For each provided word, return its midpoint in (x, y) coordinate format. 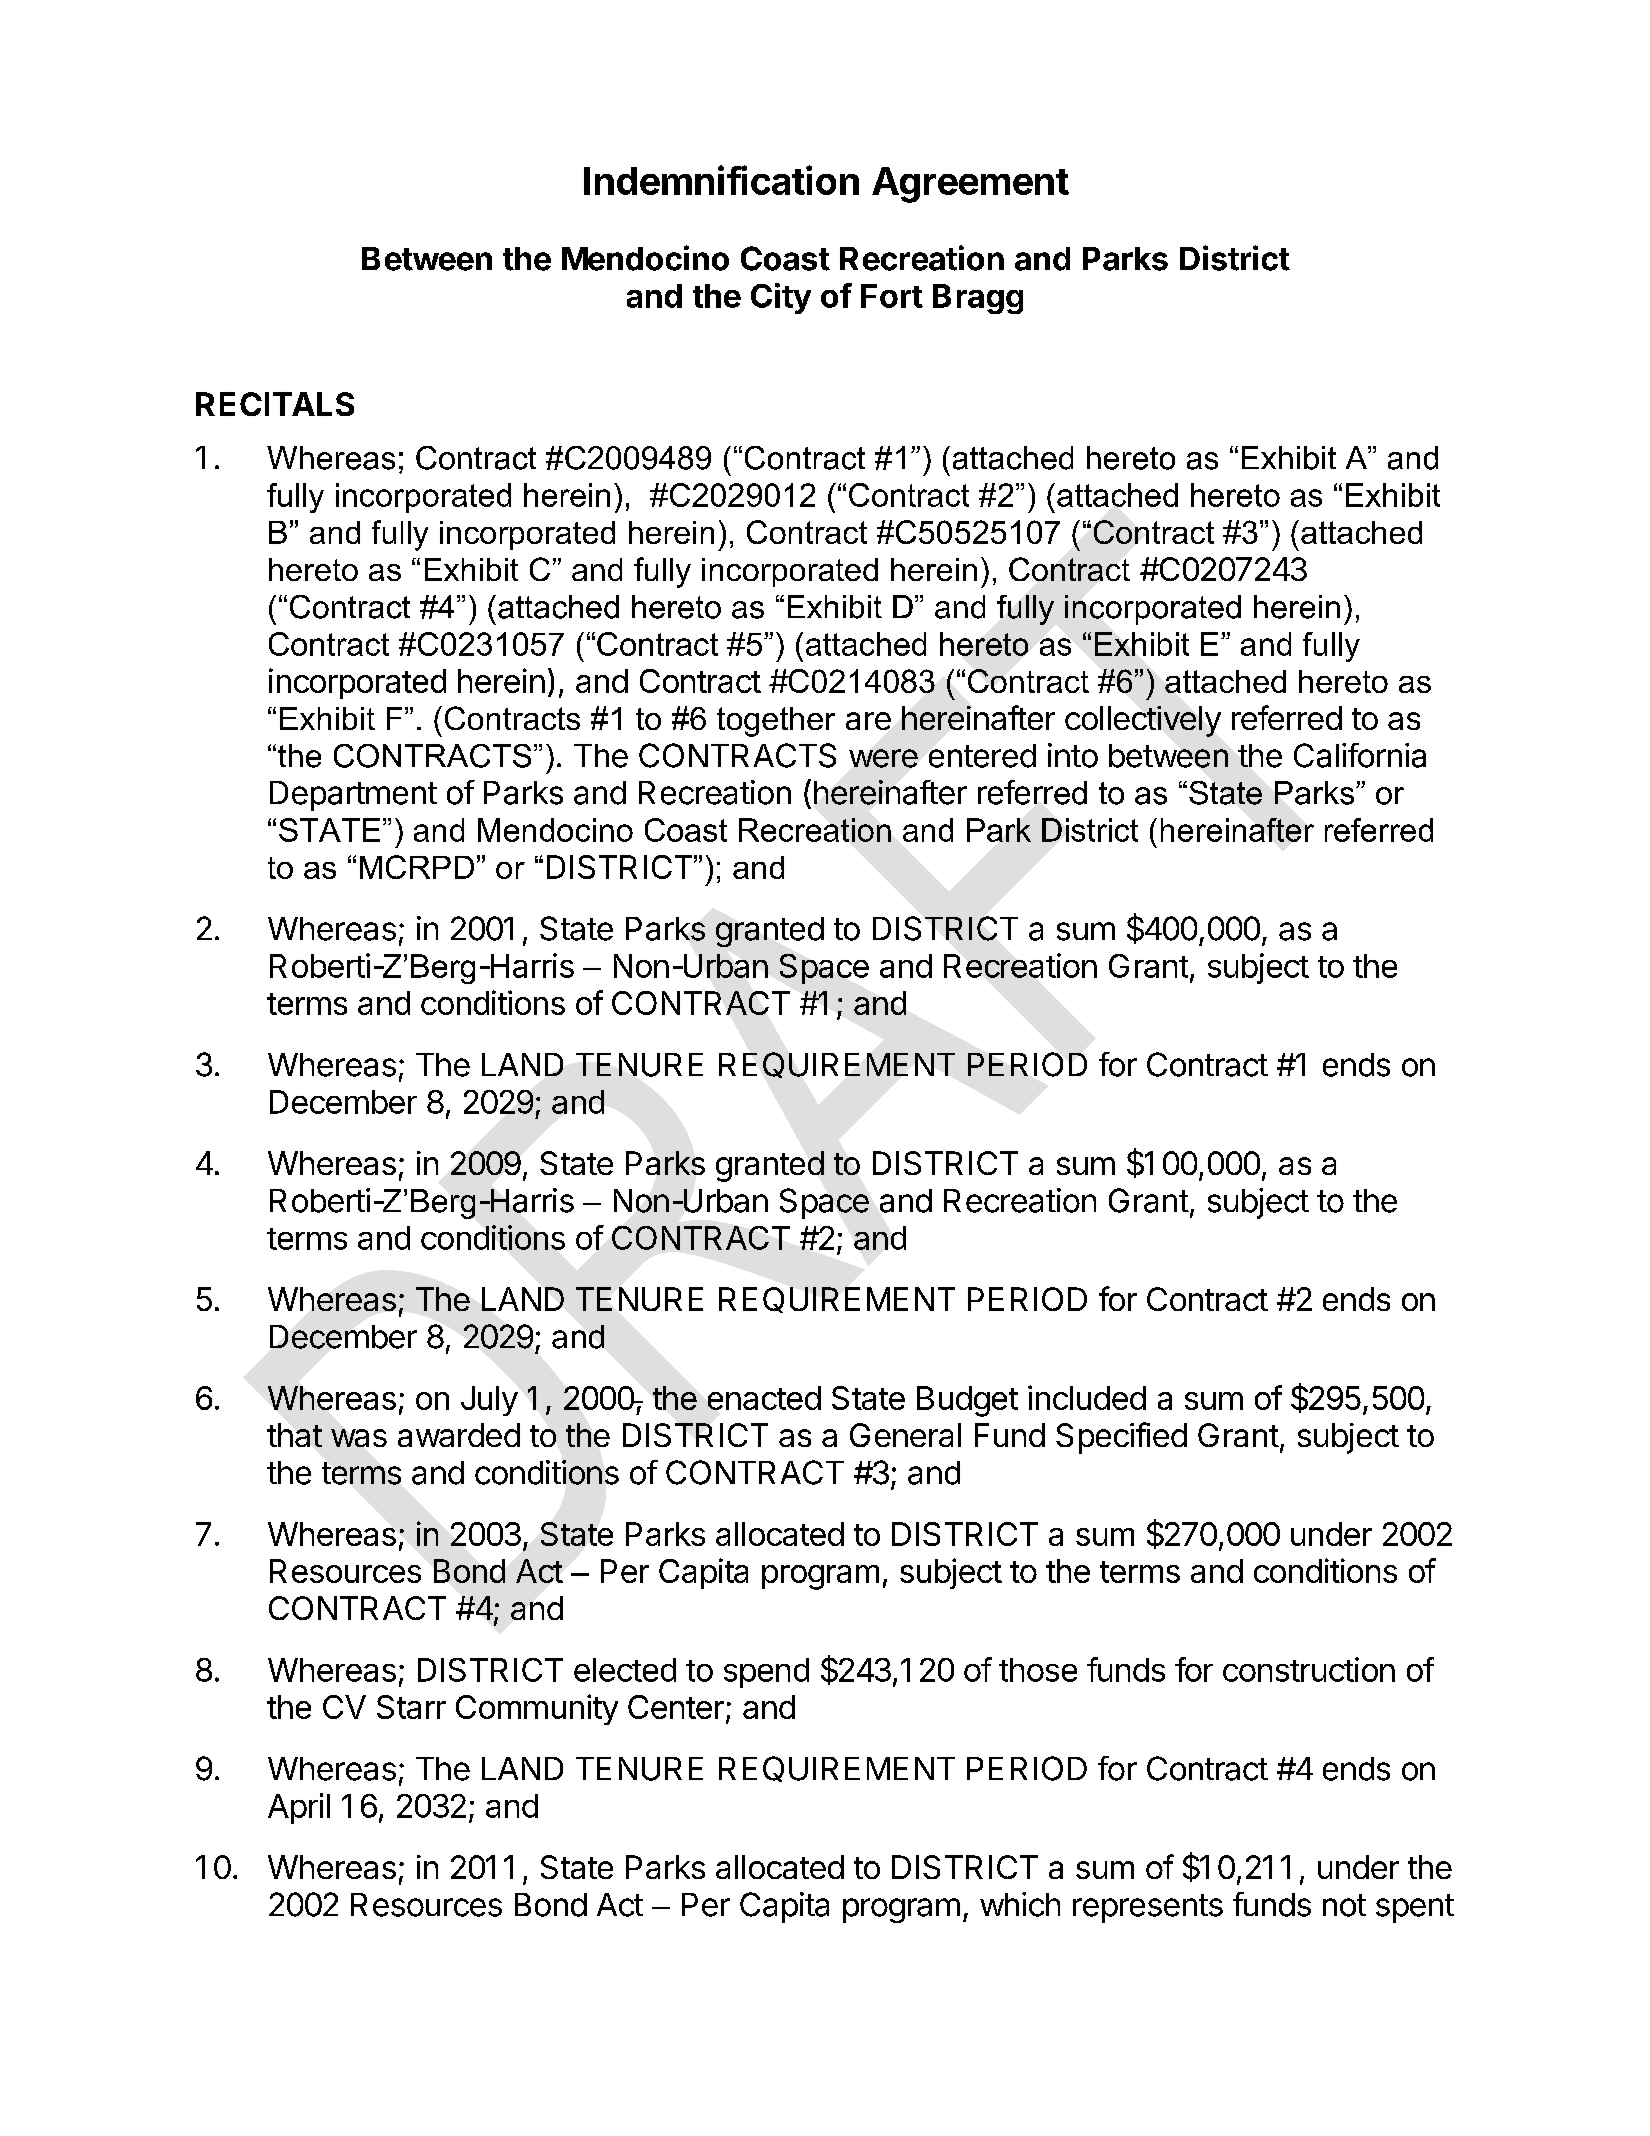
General (905, 1435)
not (1344, 1905)
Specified (1121, 1438)
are (868, 721)
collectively (1143, 721)
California (1360, 755)
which (1020, 1904)
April (299, 1808)
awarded (459, 1435)
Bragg (978, 299)
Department (353, 796)
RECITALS (275, 404)
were (883, 758)
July (489, 1401)
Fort (892, 296)
